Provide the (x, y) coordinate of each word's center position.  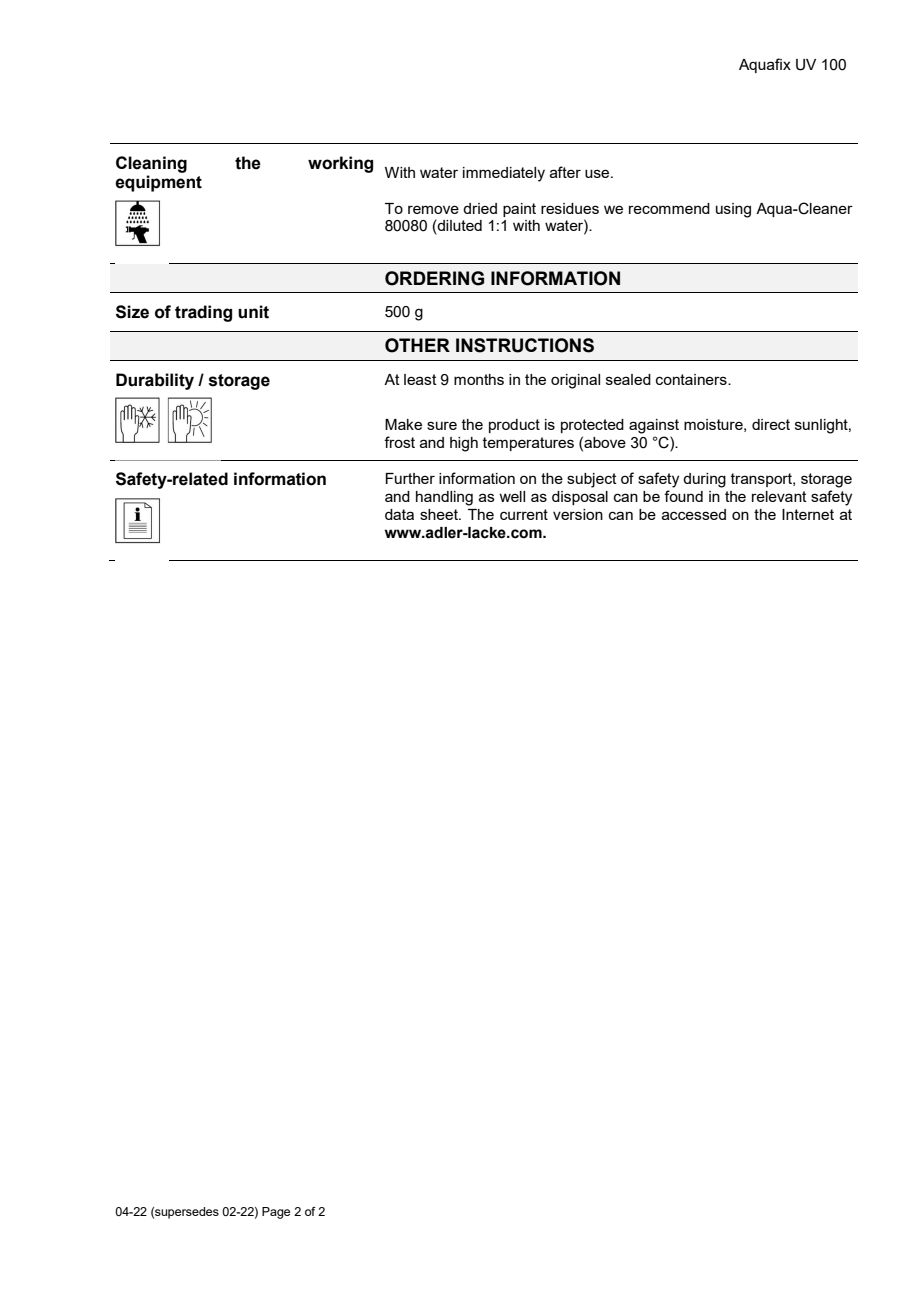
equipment (158, 183)
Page (276, 1213)
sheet (440, 514)
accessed (694, 514)
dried (480, 208)
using (733, 210)
